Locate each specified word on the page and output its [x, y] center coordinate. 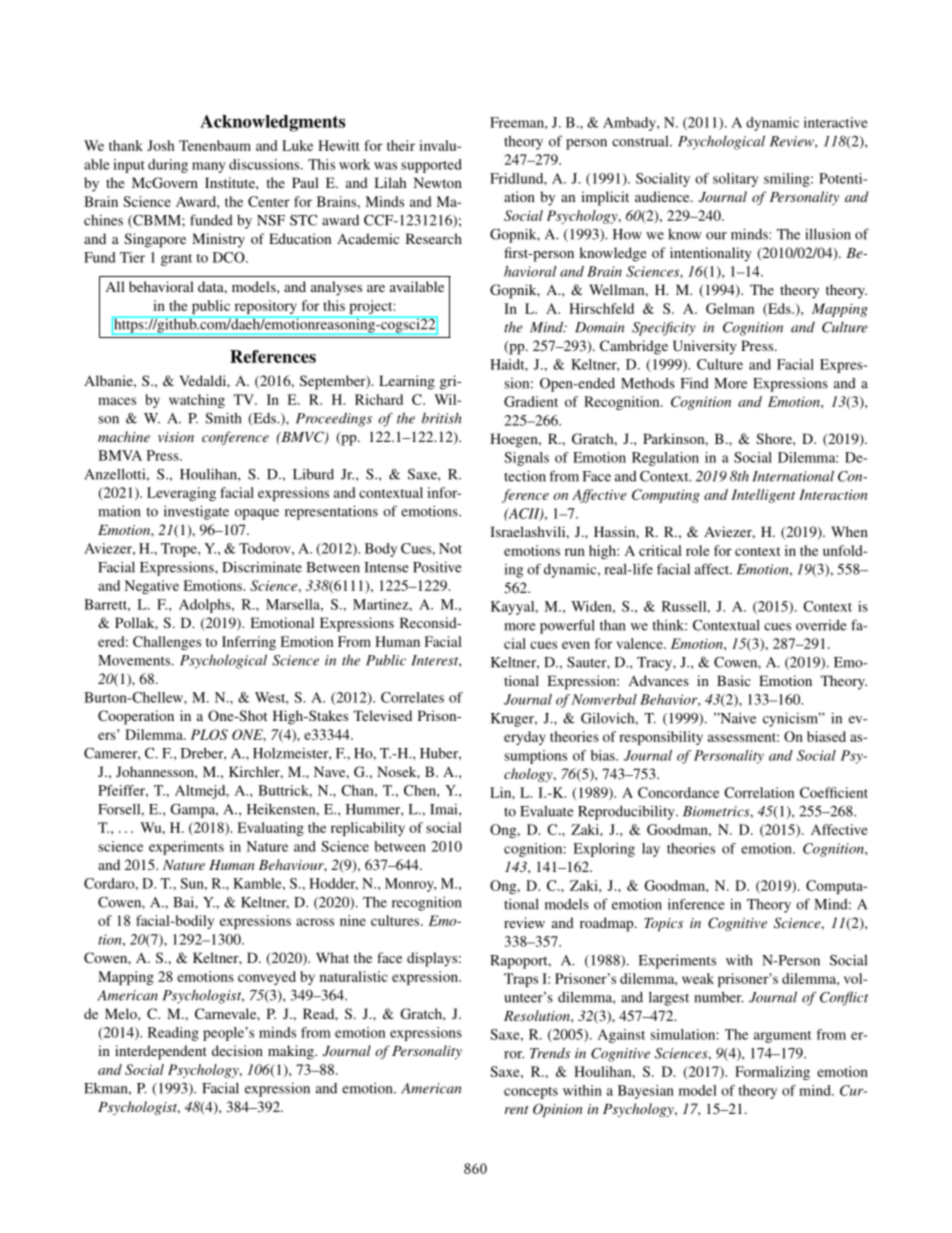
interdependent [161, 1052]
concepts [531, 1093]
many [209, 167]
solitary [736, 180]
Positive [437, 567]
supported [431, 166]
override [821, 625]
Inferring [249, 643]
